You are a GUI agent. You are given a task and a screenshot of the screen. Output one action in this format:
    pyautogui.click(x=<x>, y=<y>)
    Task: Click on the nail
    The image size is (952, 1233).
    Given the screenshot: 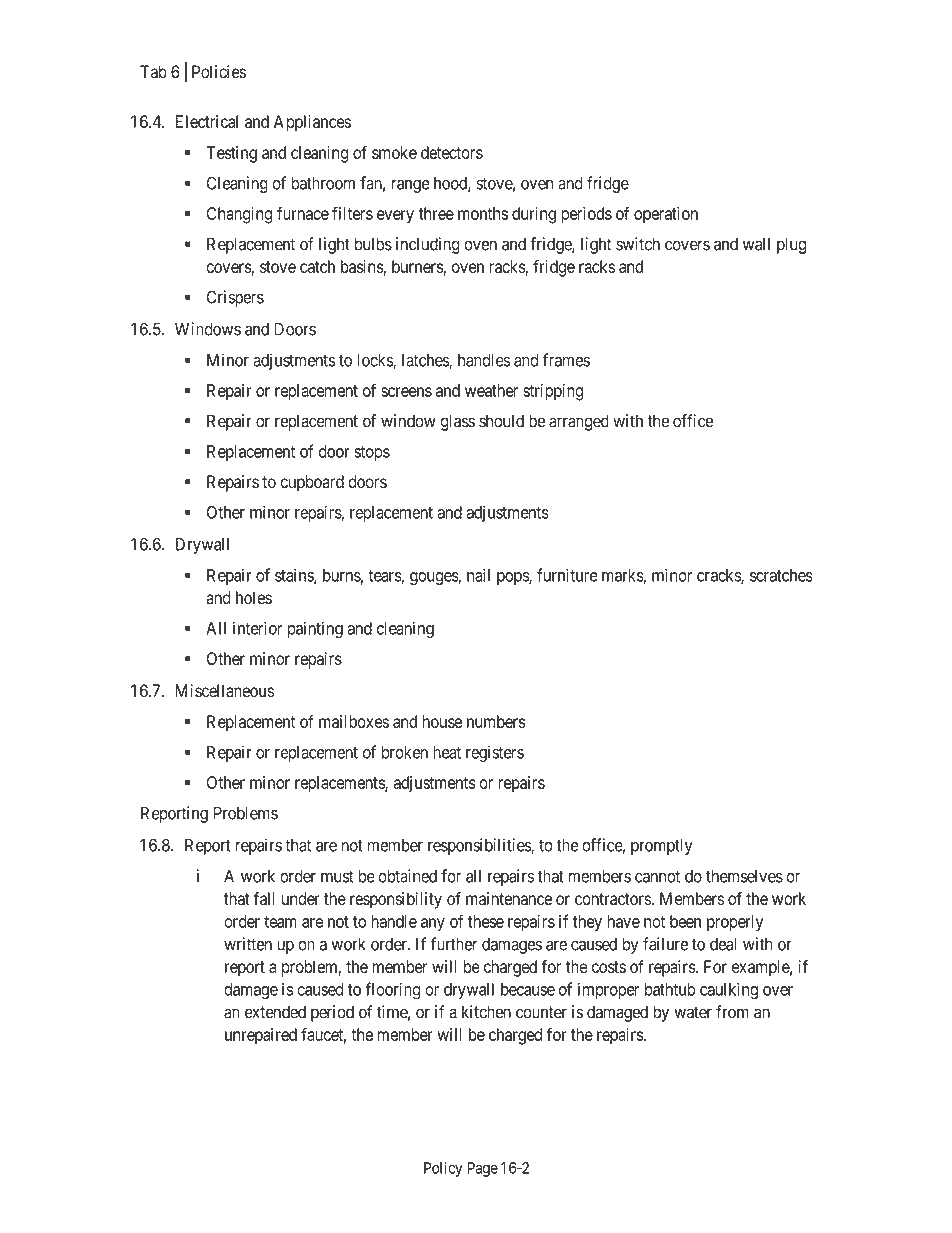 What is the action you would take?
    pyautogui.click(x=478, y=575)
